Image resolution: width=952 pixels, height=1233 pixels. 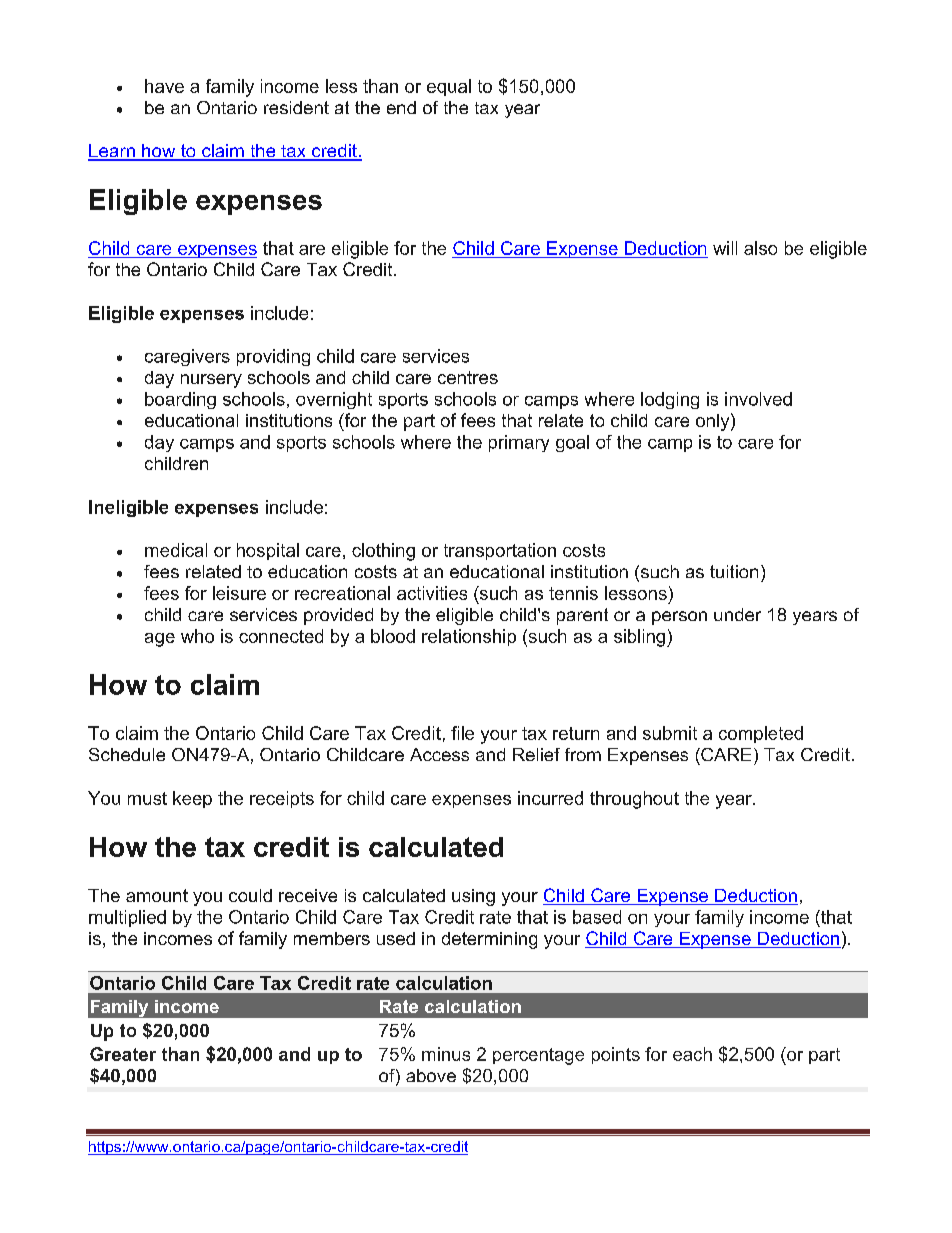 What do you see at coordinates (176, 550) in the image?
I see `medical` at bounding box center [176, 550].
